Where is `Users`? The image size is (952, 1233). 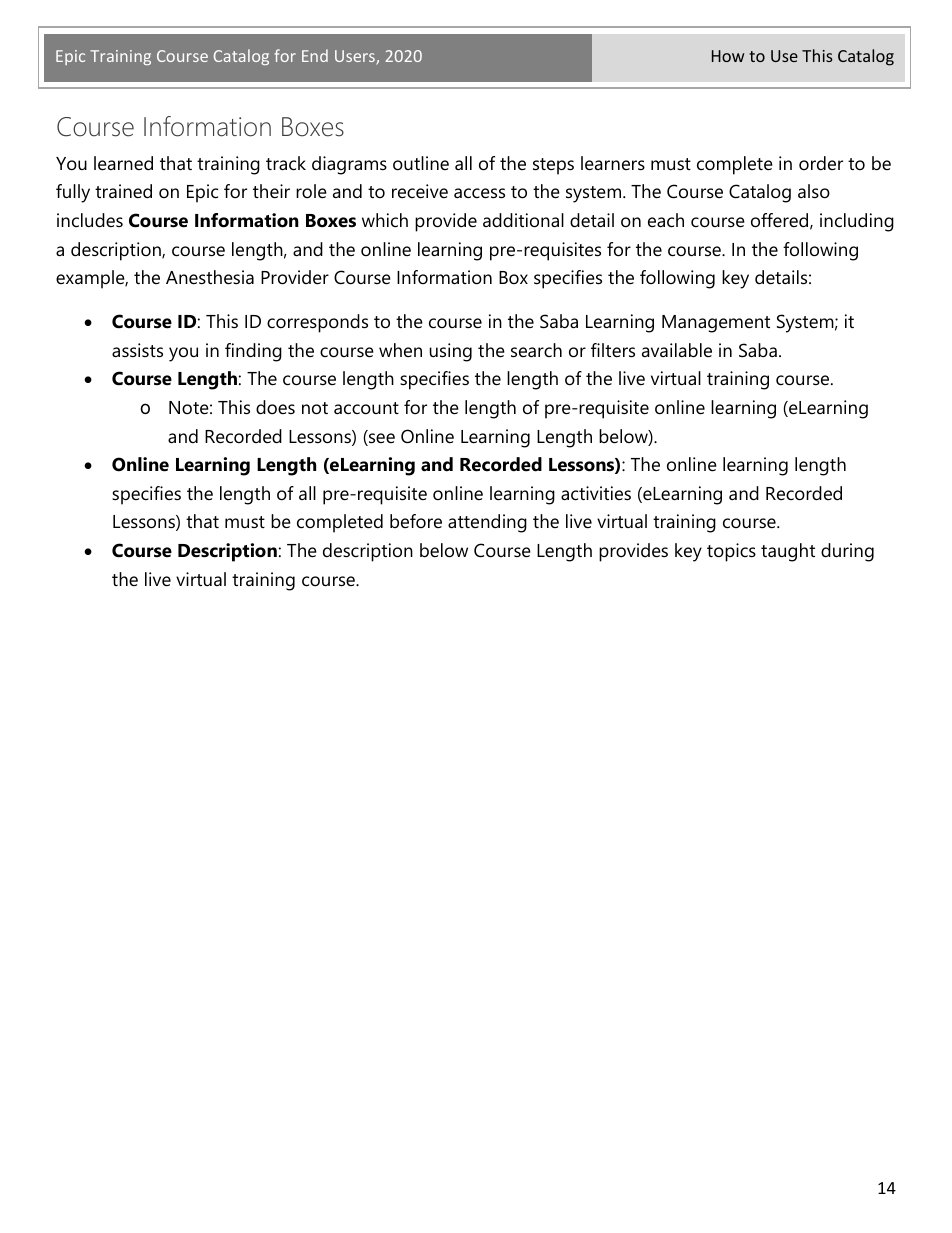
Users is located at coordinates (356, 57).
